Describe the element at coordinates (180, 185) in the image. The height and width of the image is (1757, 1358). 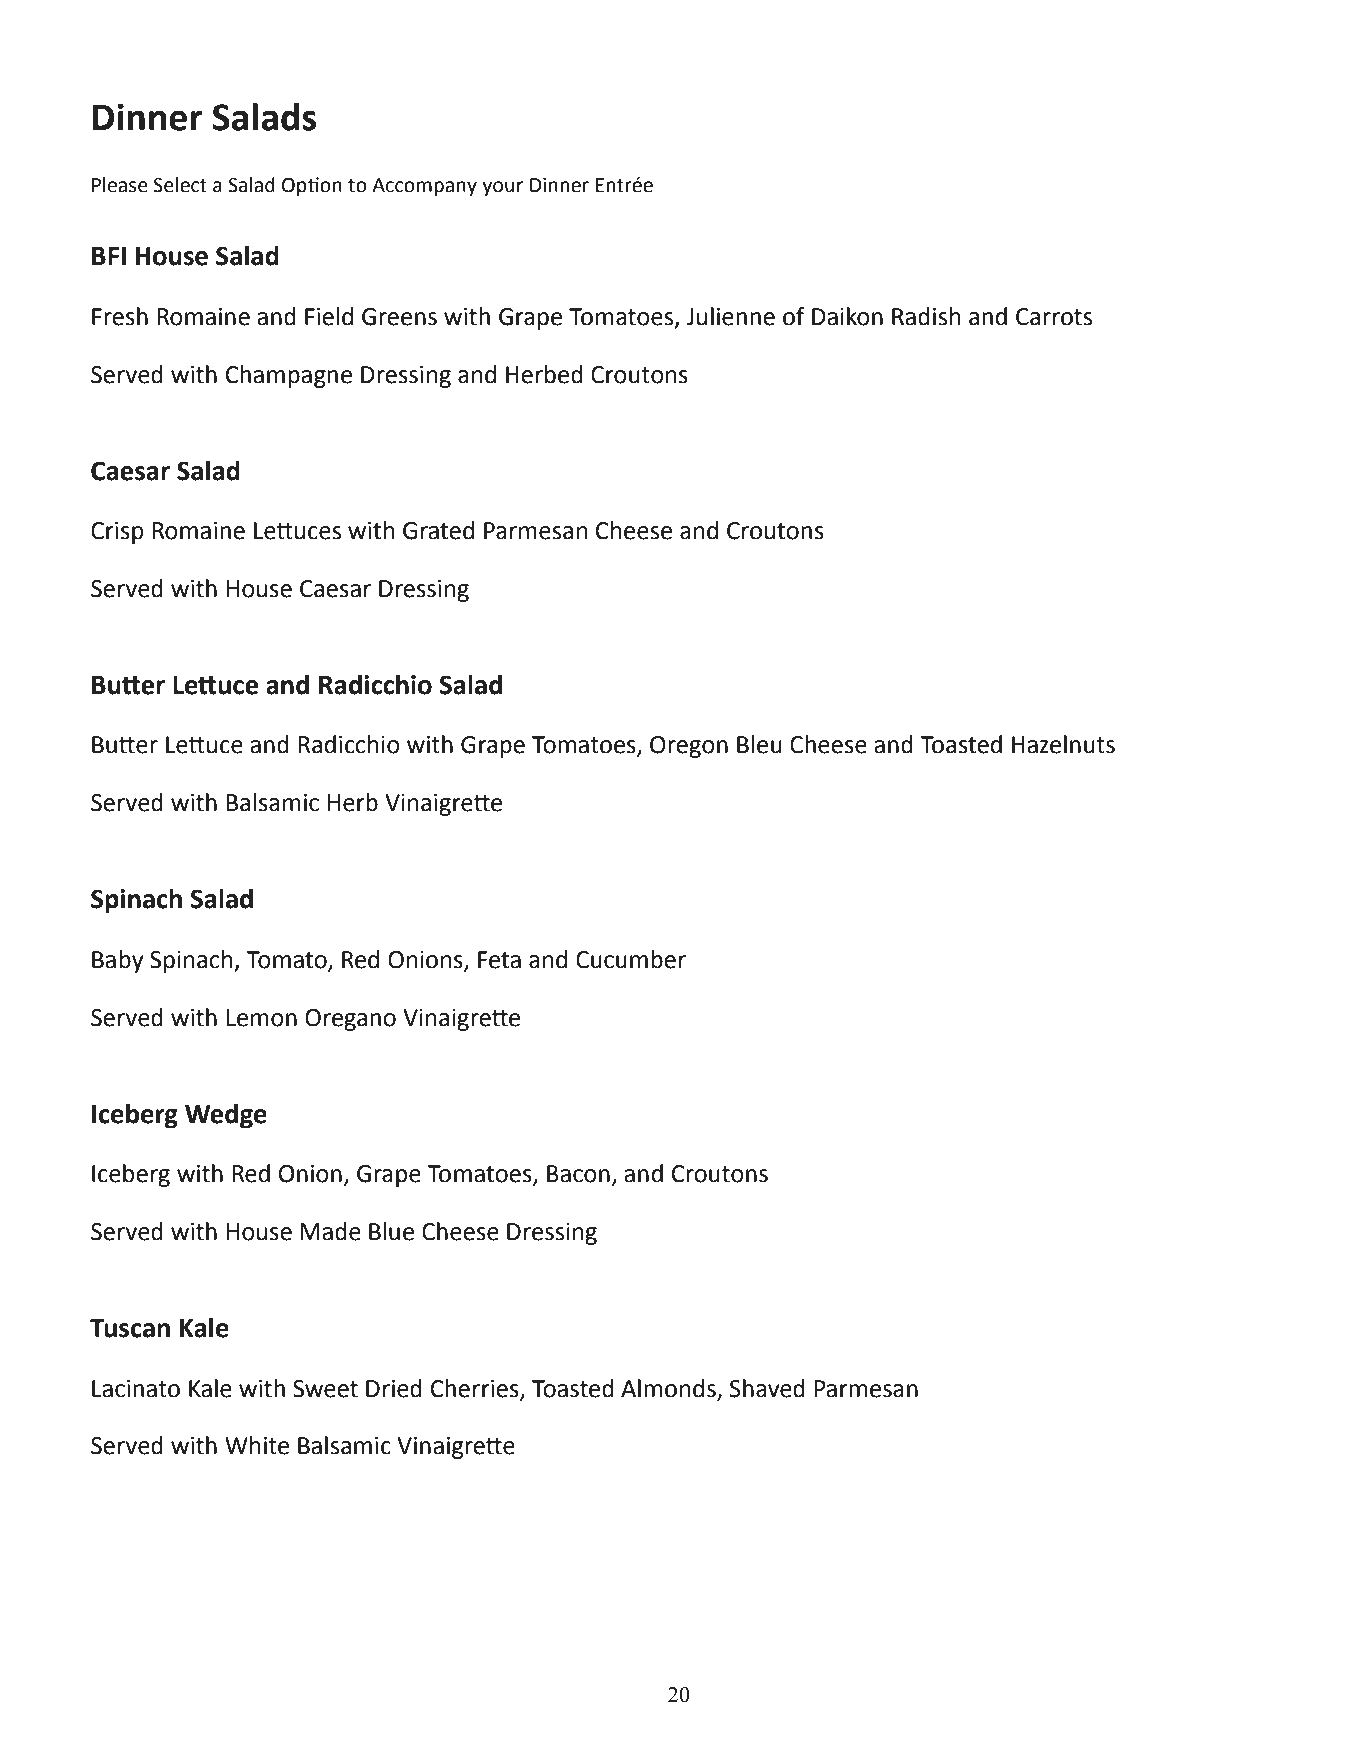
I see `Select` at that location.
